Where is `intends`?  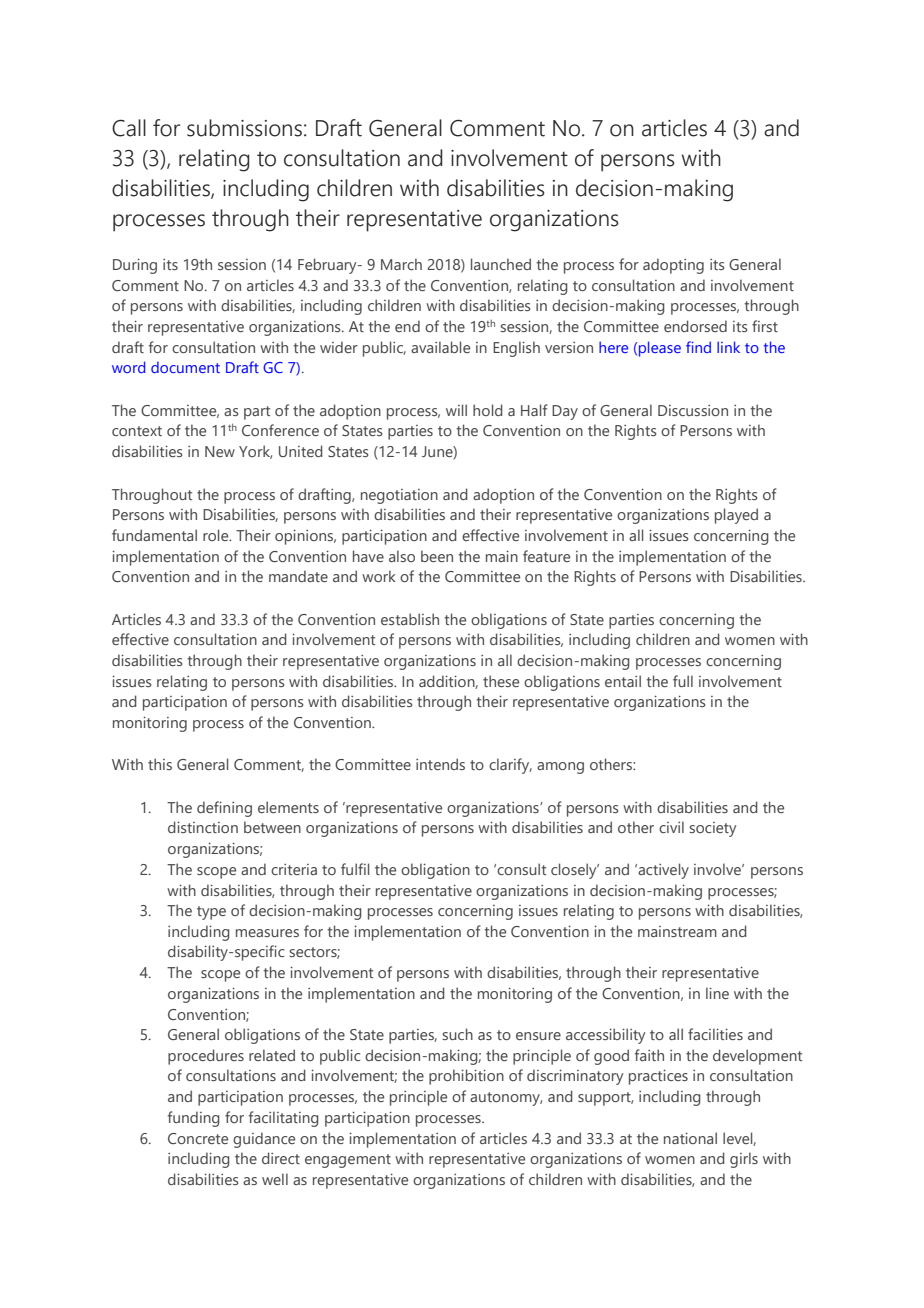
intends is located at coordinates (440, 764).
